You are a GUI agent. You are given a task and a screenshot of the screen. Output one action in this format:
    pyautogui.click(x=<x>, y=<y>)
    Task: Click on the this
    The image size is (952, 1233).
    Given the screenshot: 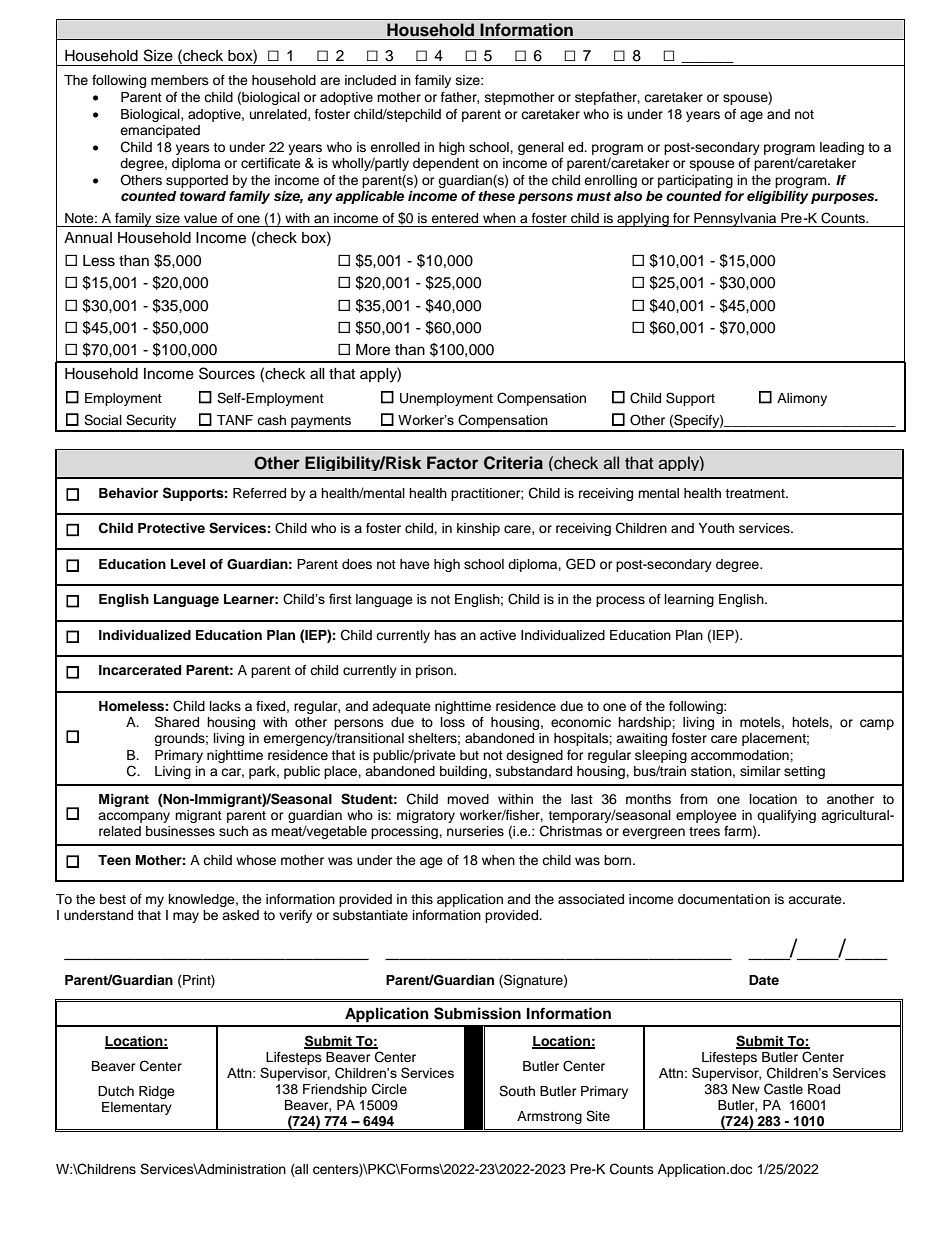 What is the action you would take?
    pyautogui.click(x=422, y=899)
